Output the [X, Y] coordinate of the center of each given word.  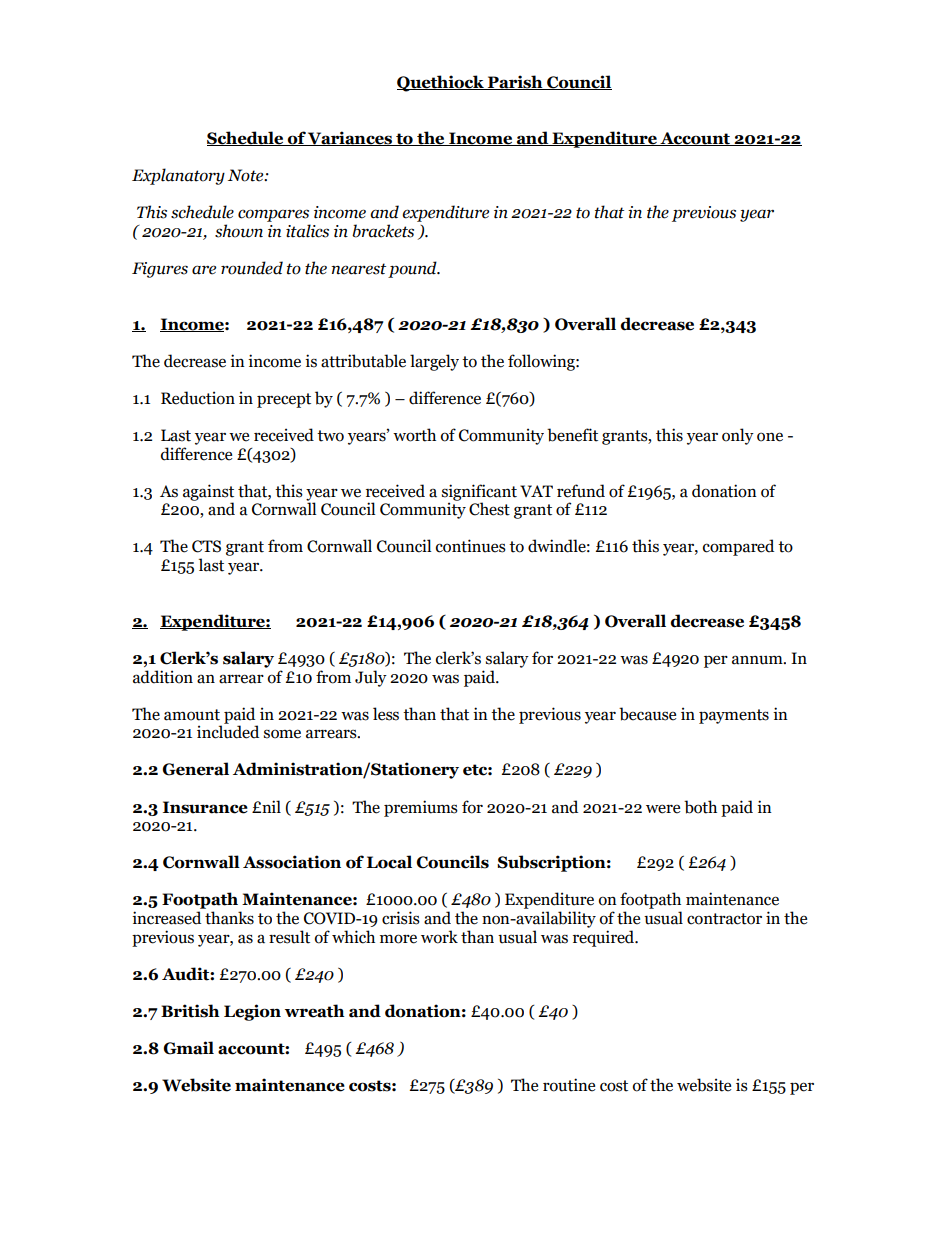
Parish [515, 82]
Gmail [188, 1048]
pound [413, 269]
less [386, 714]
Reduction [198, 398]
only [738, 436]
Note [247, 175]
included [228, 731]
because [647, 714]
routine [569, 1085]
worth [414, 435]
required [605, 938]
